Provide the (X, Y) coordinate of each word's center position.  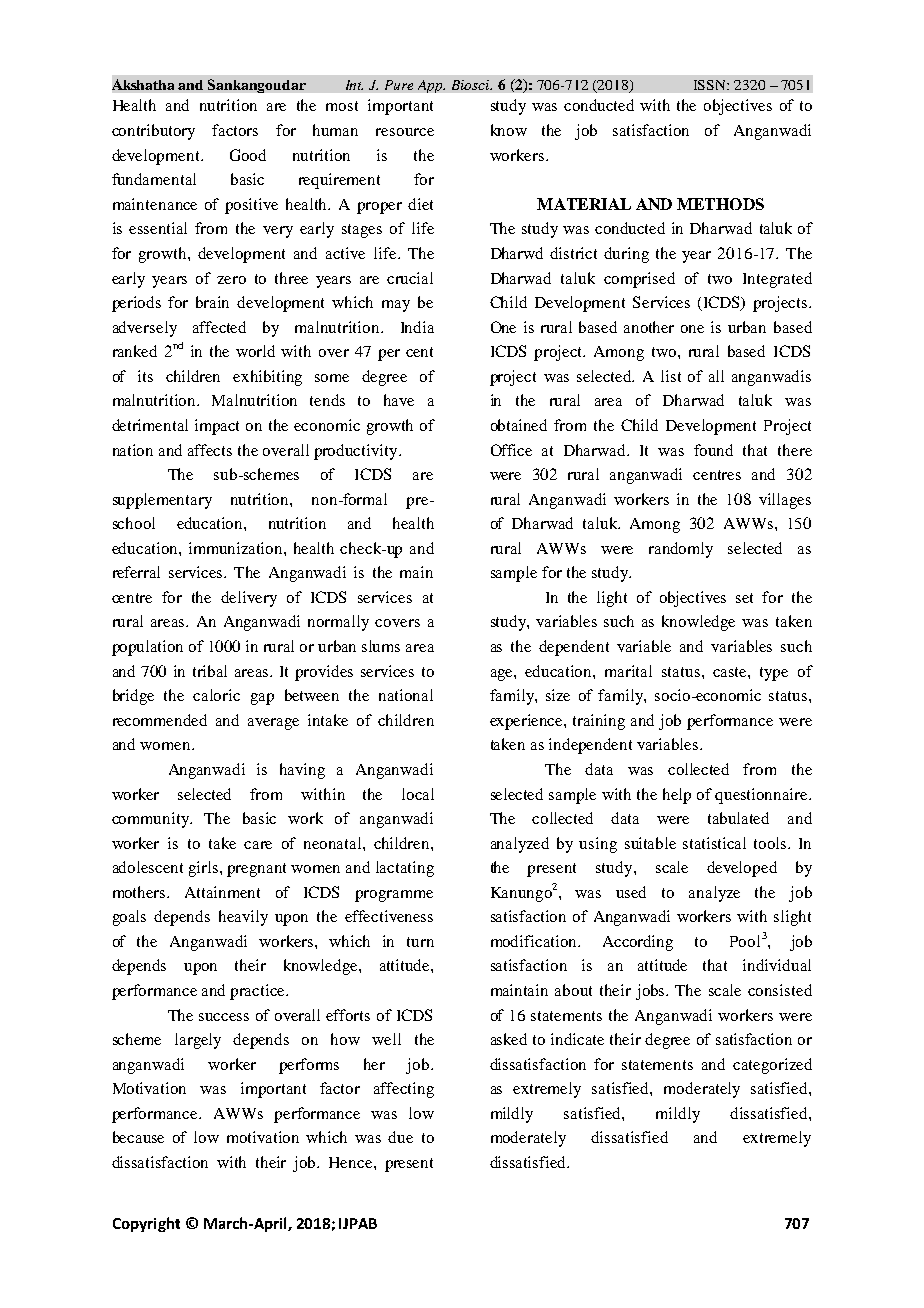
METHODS (720, 204)
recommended (160, 720)
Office (511, 450)
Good (248, 155)
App (431, 86)
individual (777, 965)
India (417, 327)
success (224, 1017)
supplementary (162, 501)
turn (420, 942)
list (671, 376)
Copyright (146, 1224)
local (418, 794)
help (677, 796)
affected (219, 327)
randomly (681, 550)
